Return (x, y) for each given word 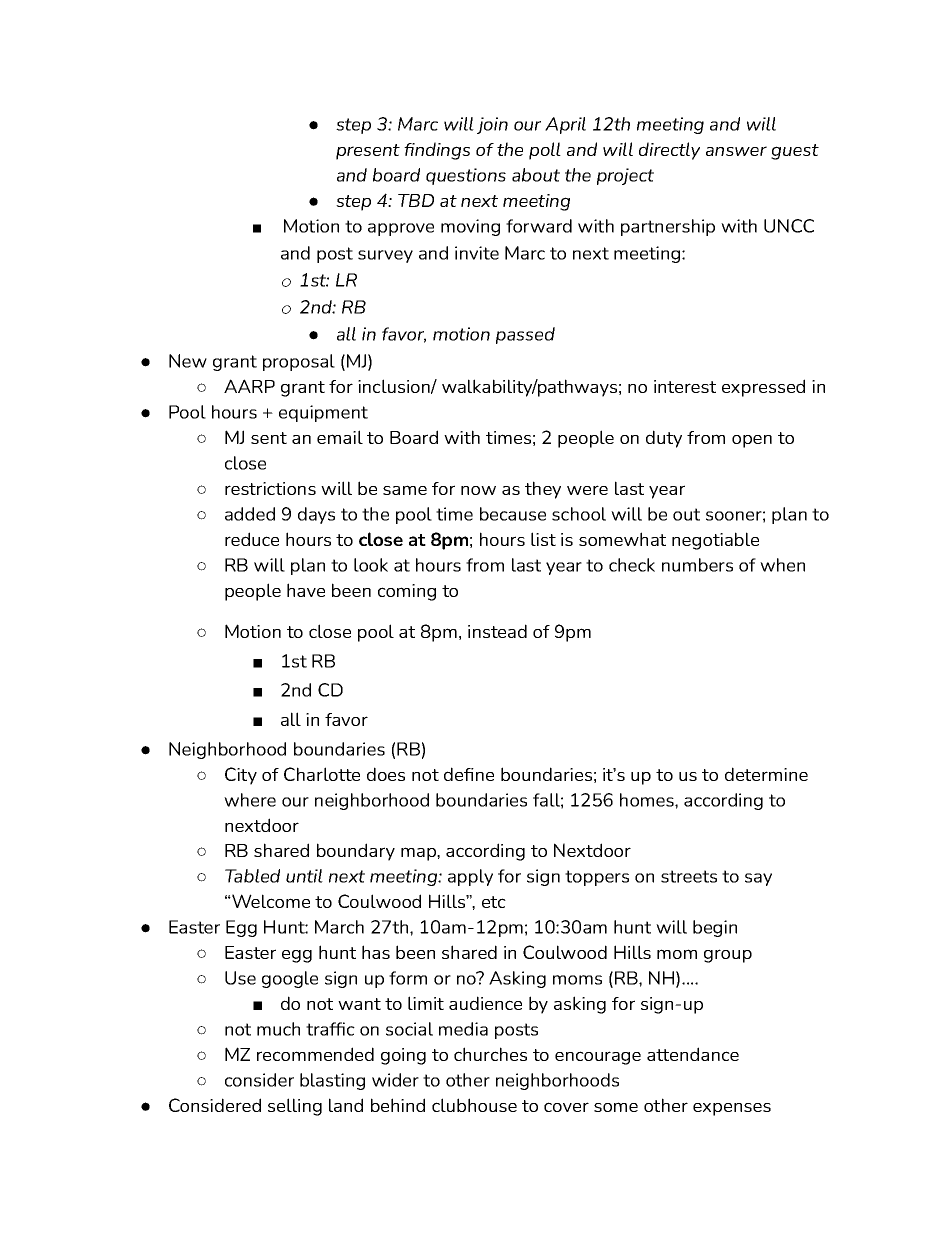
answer (736, 151)
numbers (697, 565)
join (492, 125)
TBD (416, 200)
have (306, 590)
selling (295, 1107)
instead (497, 631)
